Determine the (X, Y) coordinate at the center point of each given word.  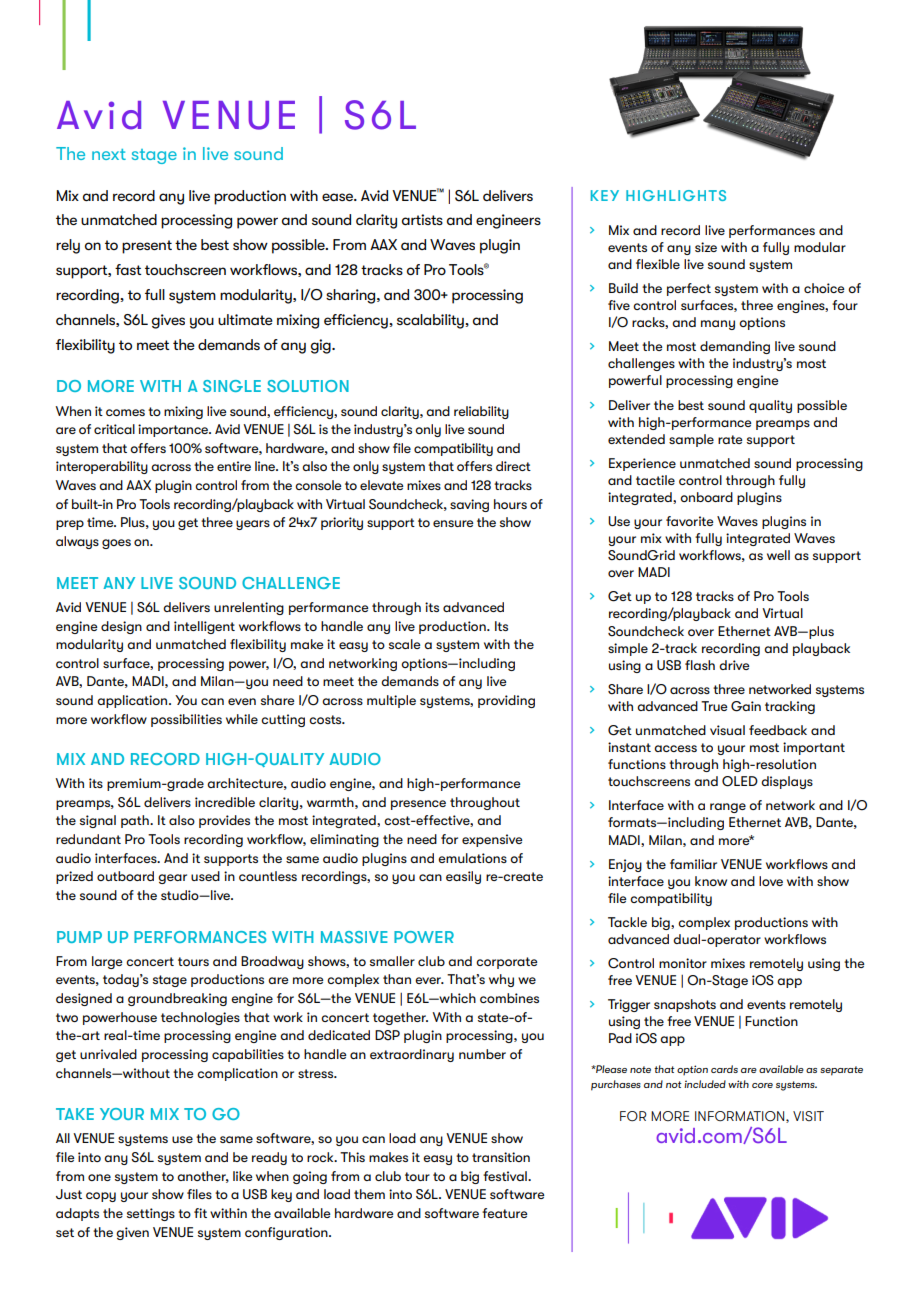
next (109, 154)
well (778, 555)
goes (116, 544)
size (706, 247)
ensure (453, 523)
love (771, 881)
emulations (472, 858)
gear (172, 879)
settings (151, 1214)
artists (422, 219)
